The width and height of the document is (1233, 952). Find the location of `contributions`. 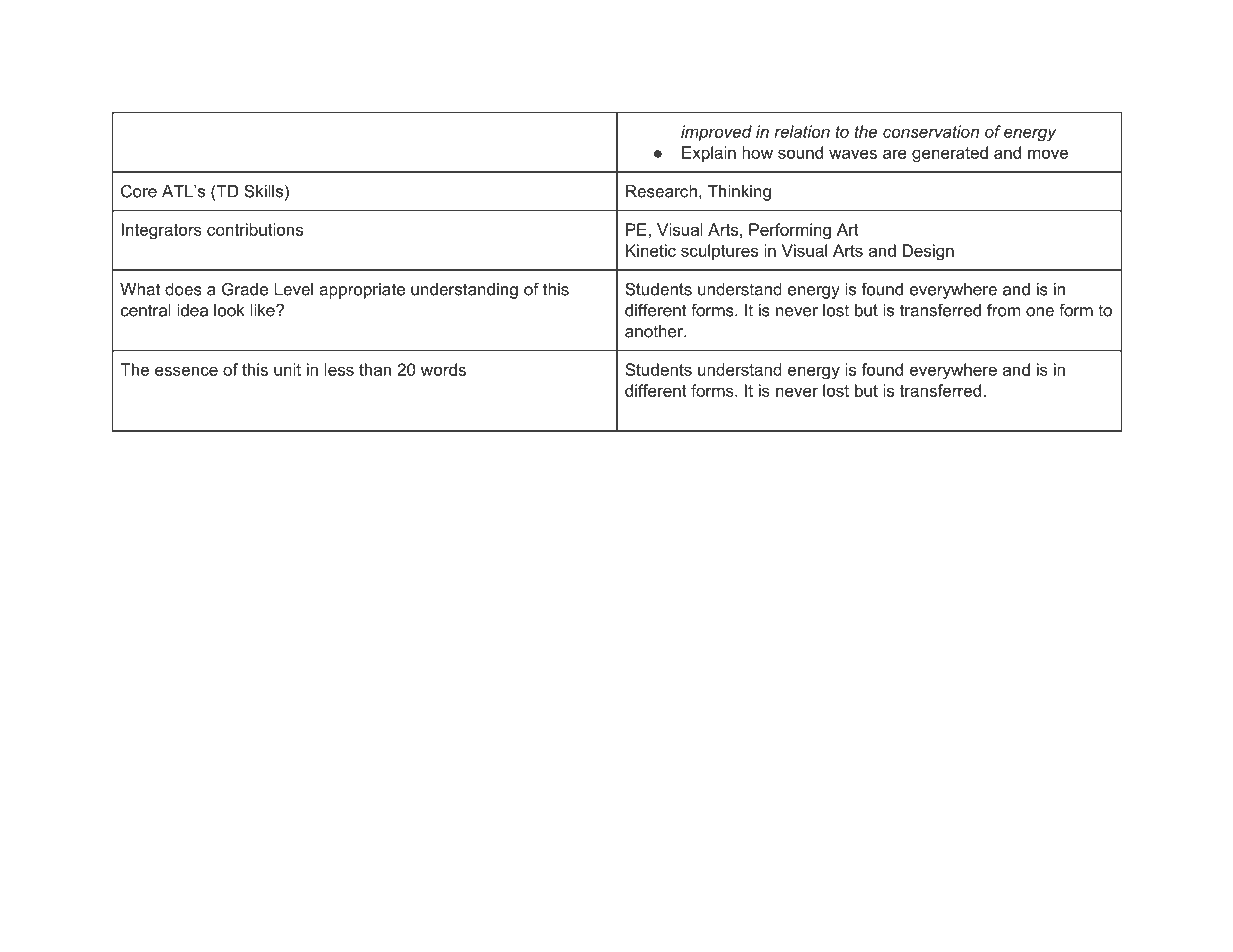

contributions is located at coordinates (255, 229).
